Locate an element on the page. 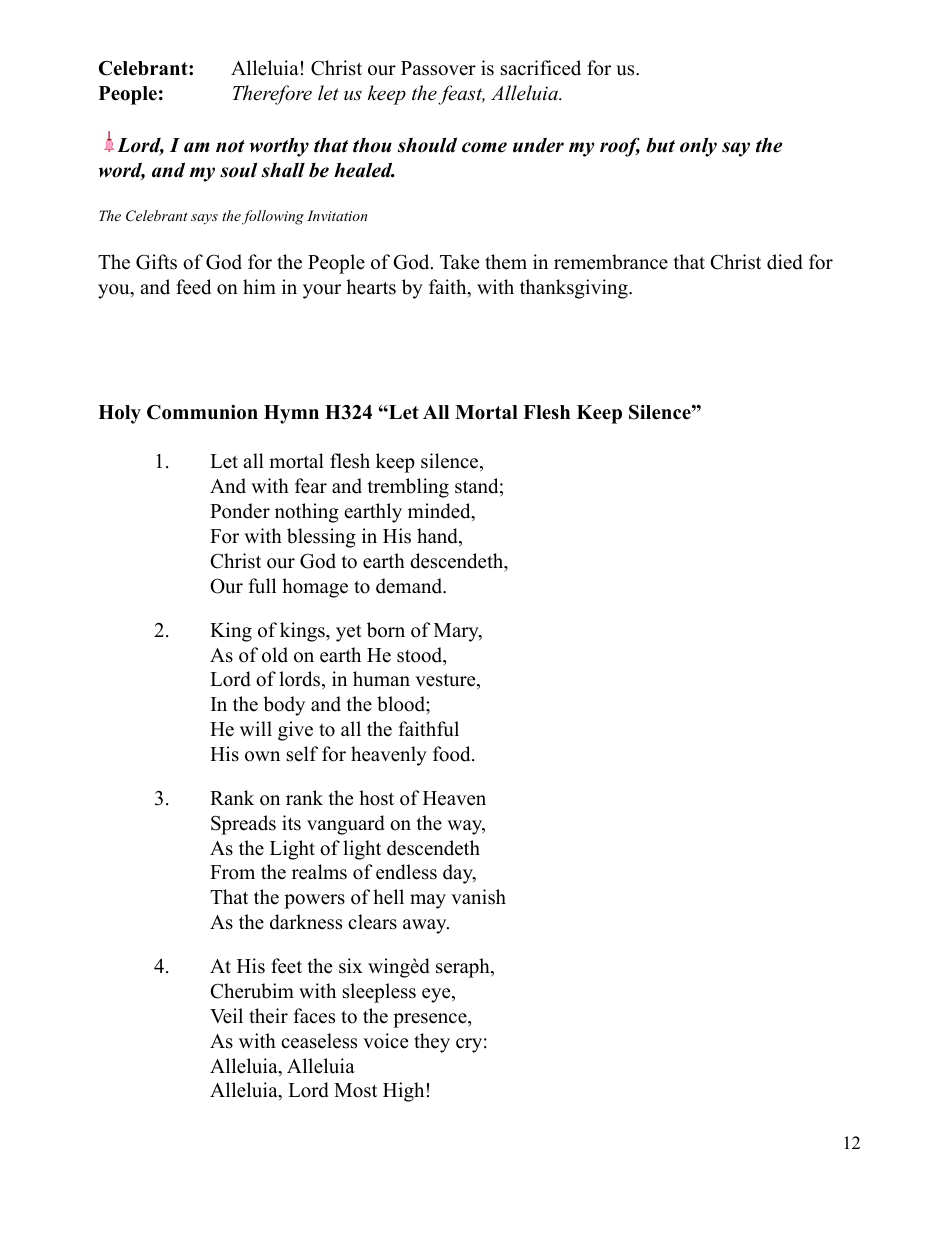 The image size is (952, 1233). food is located at coordinates (453, 754).
